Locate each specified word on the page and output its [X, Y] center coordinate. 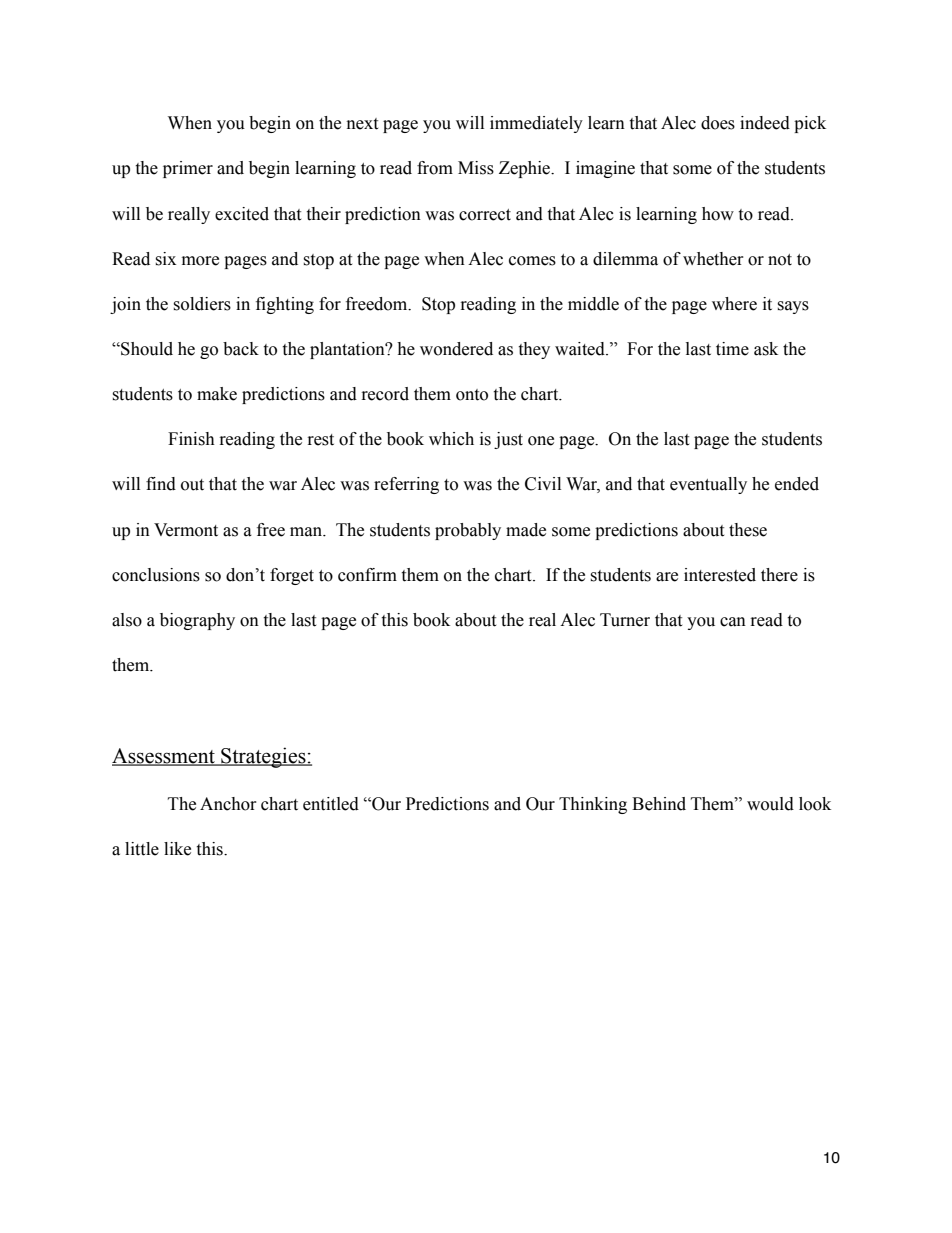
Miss [476, 168]
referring [406, 485]
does [718, 123]
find [161, 484]
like [177, 849]
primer [188, 169]
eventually [708, 485]
